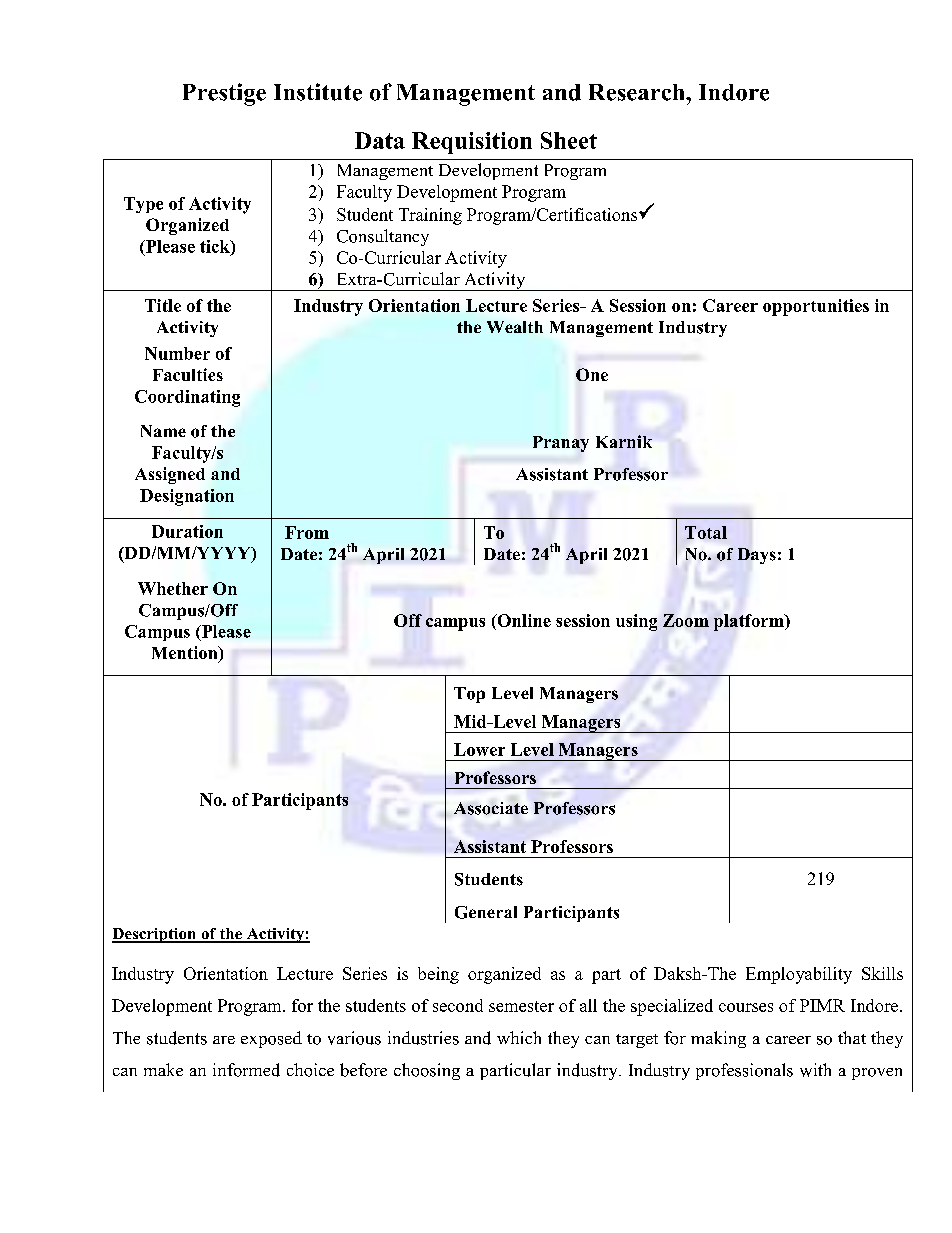 This screenshot has height=1233, width=952. Describe the element at coordinates (472, 143) in the screenshot. I see `Requisition` at that location.
